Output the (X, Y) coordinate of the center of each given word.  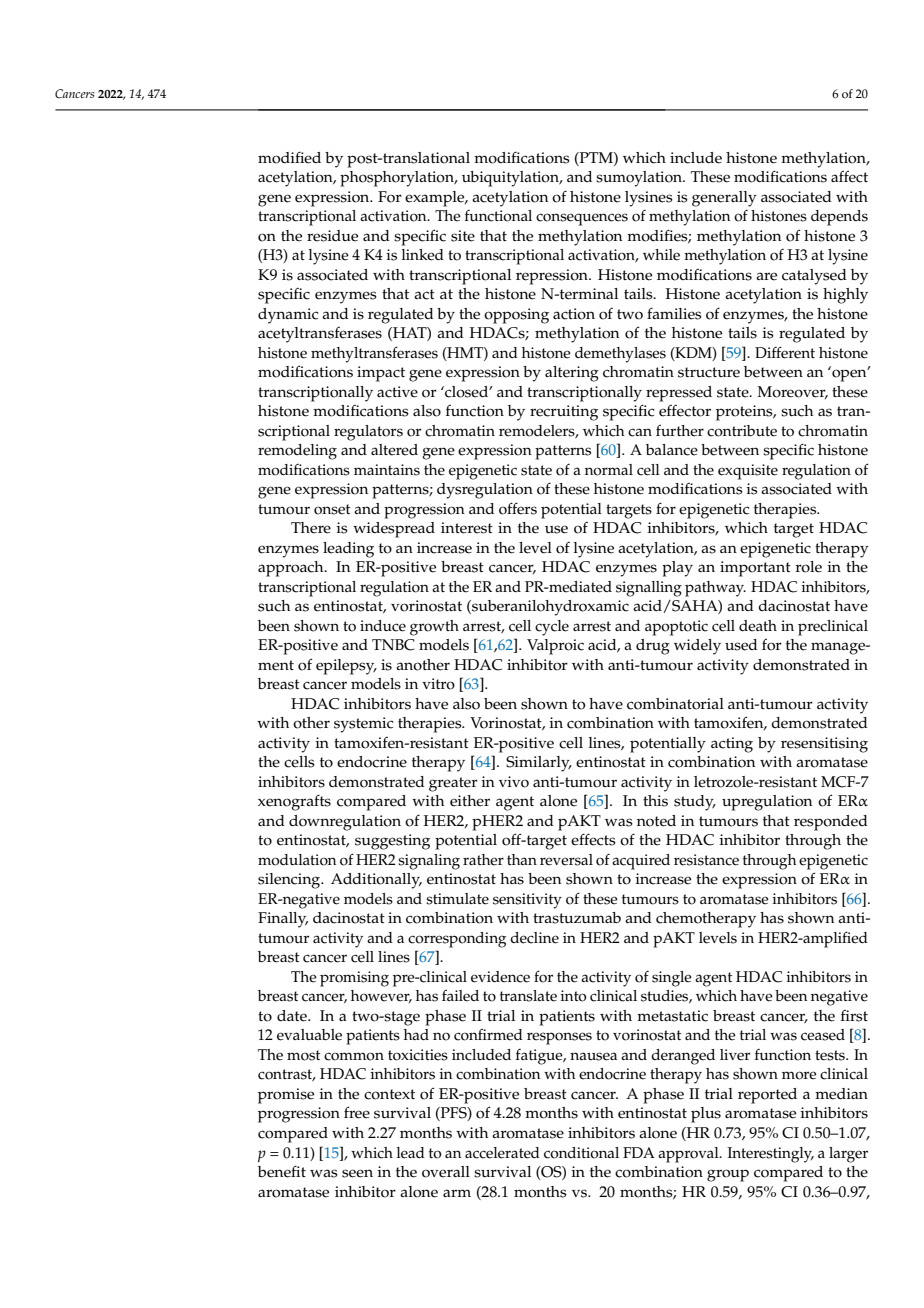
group (728, 1175)
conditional (581, 1153)
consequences (582, 219)
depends (839, 218)
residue (332, 236)
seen (357, 1173)
